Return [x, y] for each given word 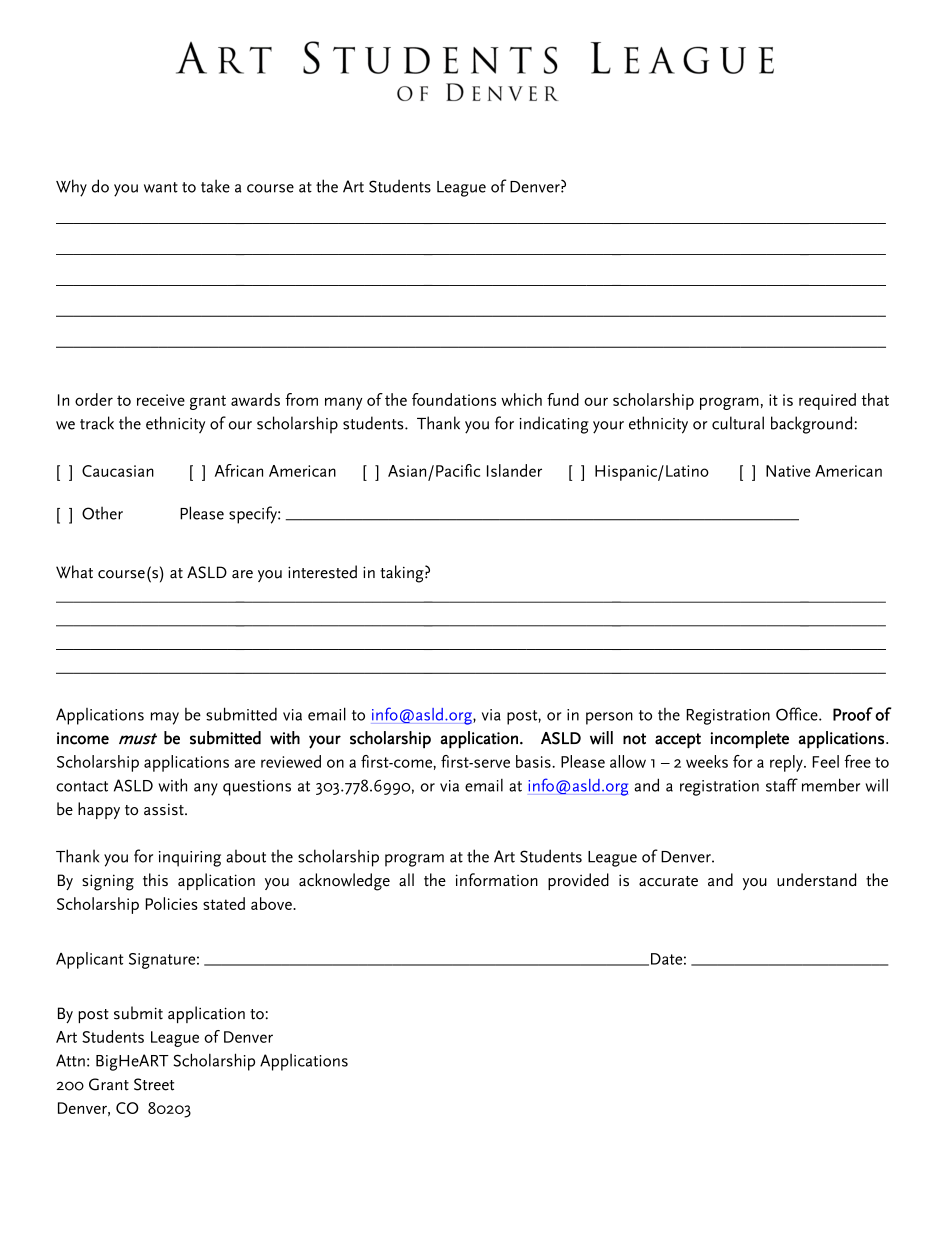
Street [154, 1084]
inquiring [190, 859]
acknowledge [344, 882]
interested [322, 572]
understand [816, 880]
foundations [454, 399]
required [827, 401]
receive [161, 400]
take [215, 186]
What [74, 572]
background [813, 425]
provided [578, 881]
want [161, 187]
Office [798, 714]
